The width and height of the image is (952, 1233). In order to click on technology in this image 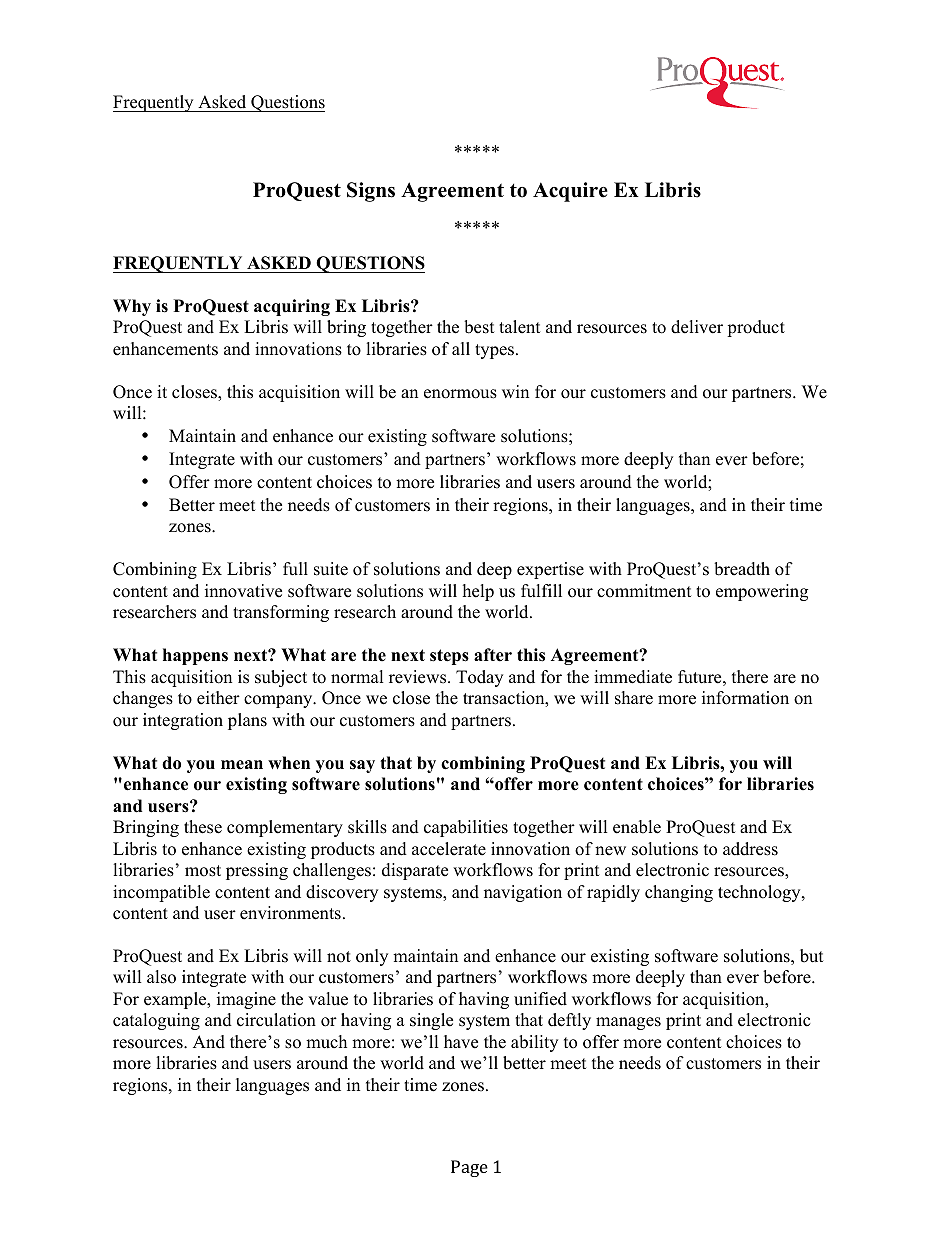, I will do `click(760, 893)`.
